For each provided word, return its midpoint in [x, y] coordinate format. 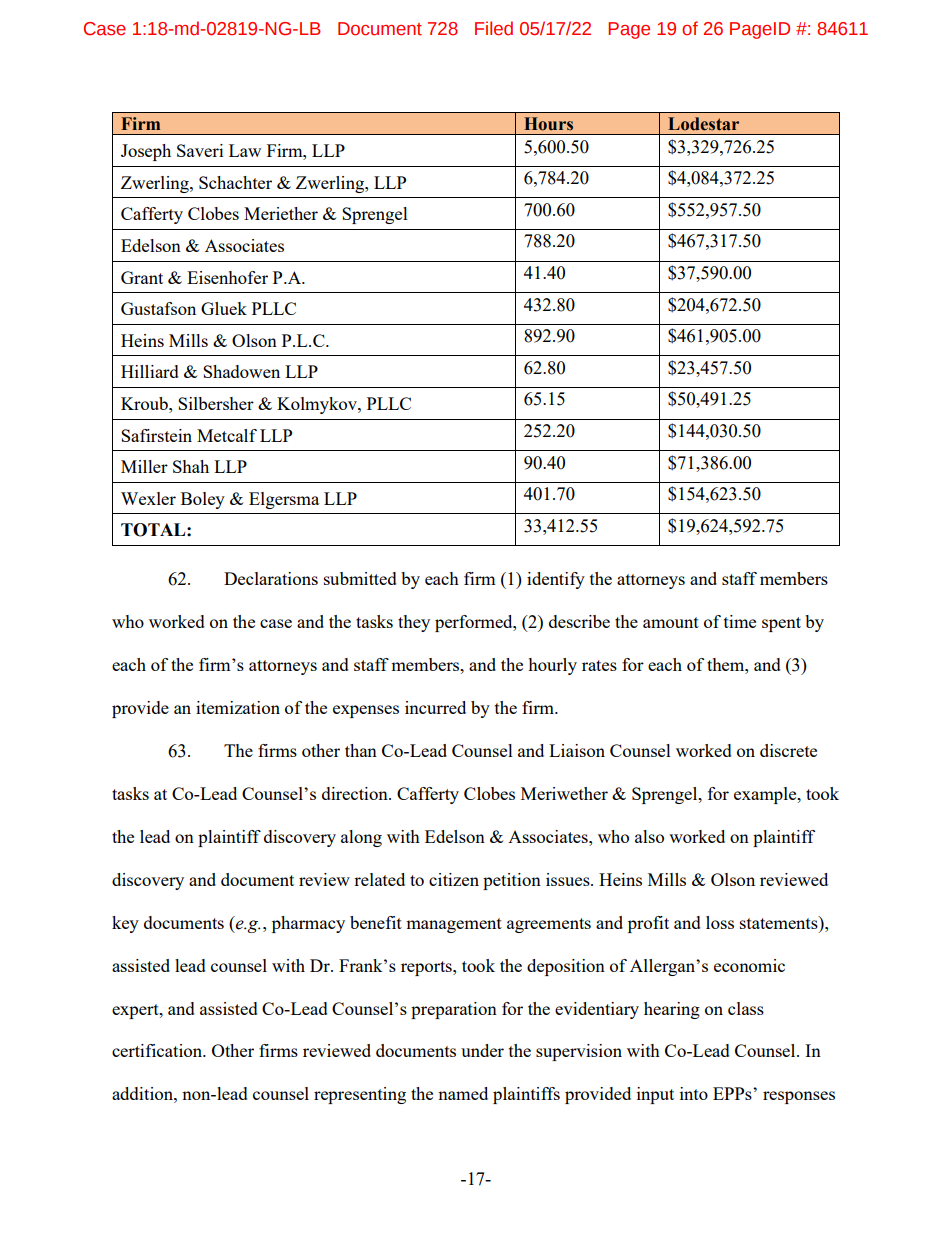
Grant [142, 277]
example [766, 795]
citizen [454, 879]
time [740, 621]
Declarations [271, 578]
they [414, 623]
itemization [238, 707]
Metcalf [227, 435]
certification [158, 1050]
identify [556, 580]
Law [245, 150]
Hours [548, 124]
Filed [494, 28]
